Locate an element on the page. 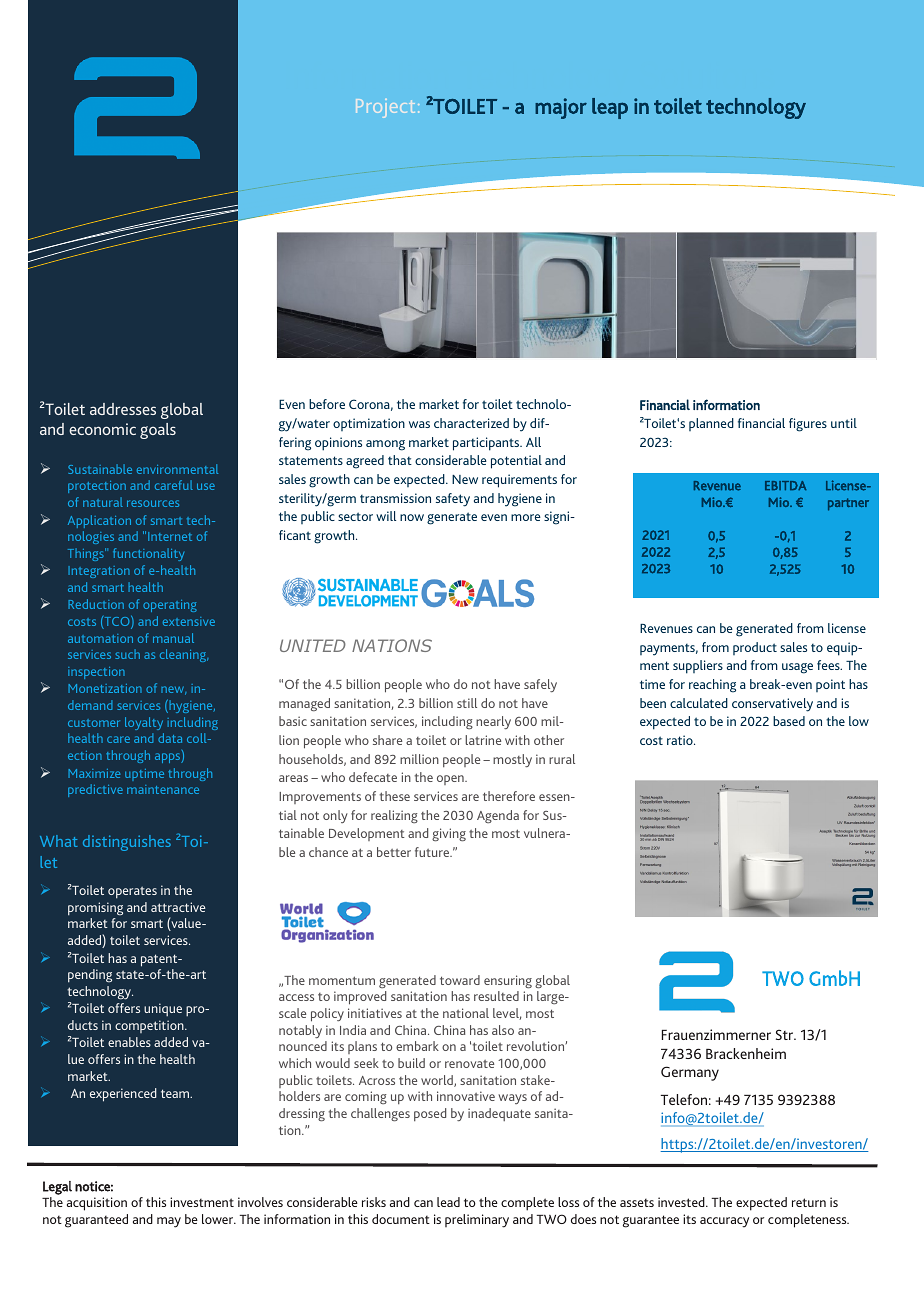  still is located at coordinates (467, 703).
